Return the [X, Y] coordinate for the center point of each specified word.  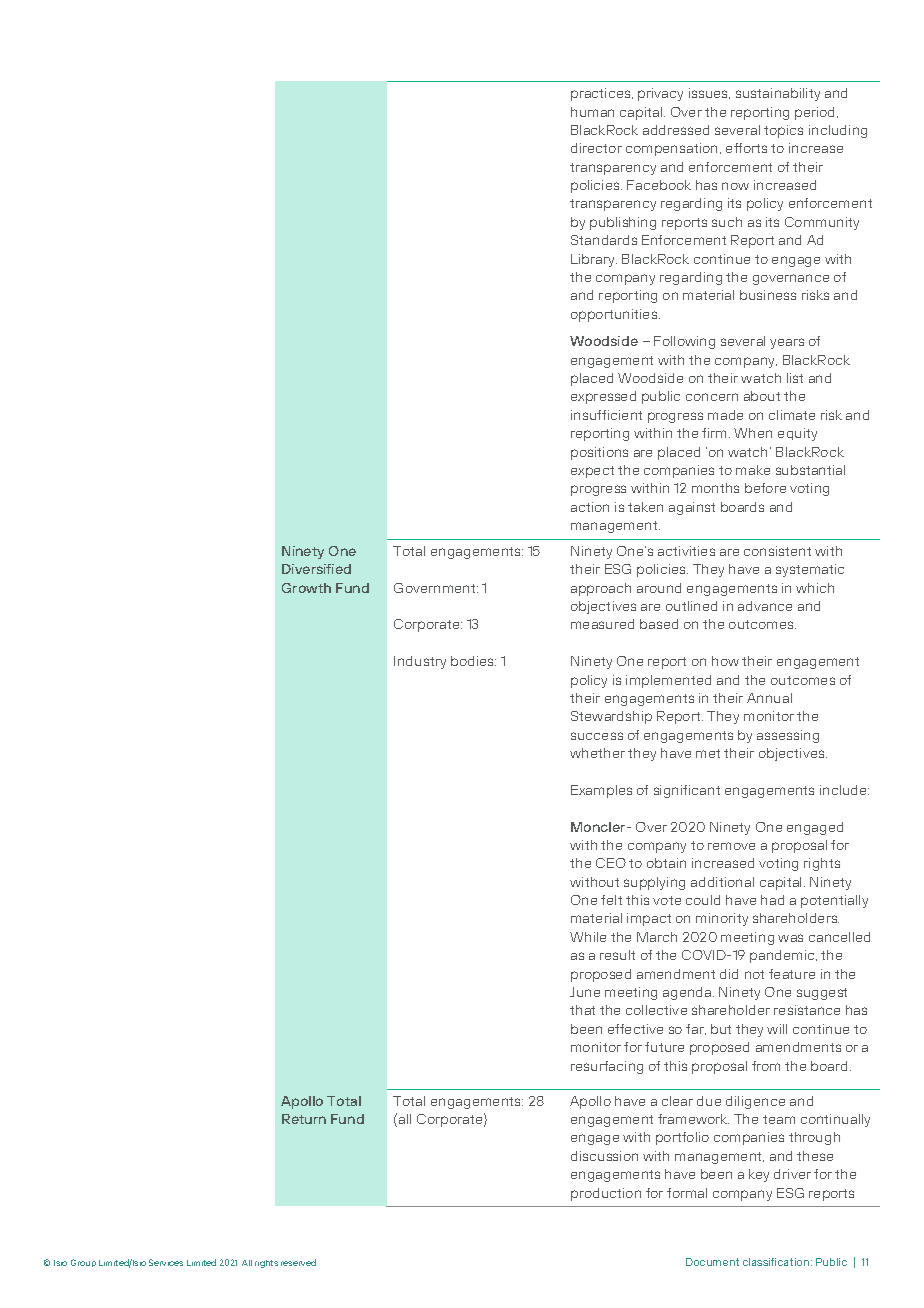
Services [166, 1262]
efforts [746, 148]
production [606, 1194]
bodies [473, 661]
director [596, 148]
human [592, 112]
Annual [769, 698]
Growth [306, 588]
